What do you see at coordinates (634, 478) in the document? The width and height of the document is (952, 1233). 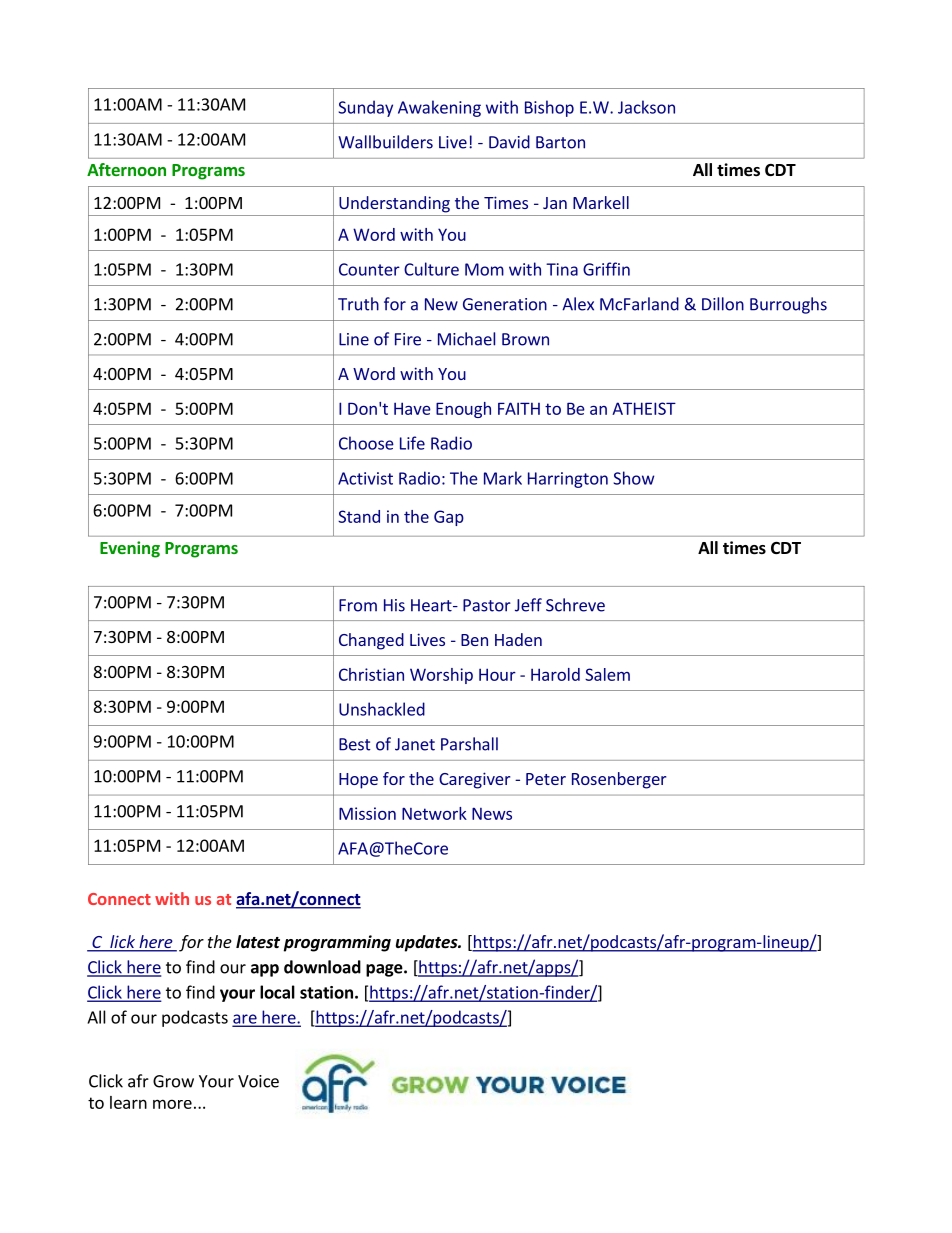 I see `Show` at bounding box center [634, 478].
